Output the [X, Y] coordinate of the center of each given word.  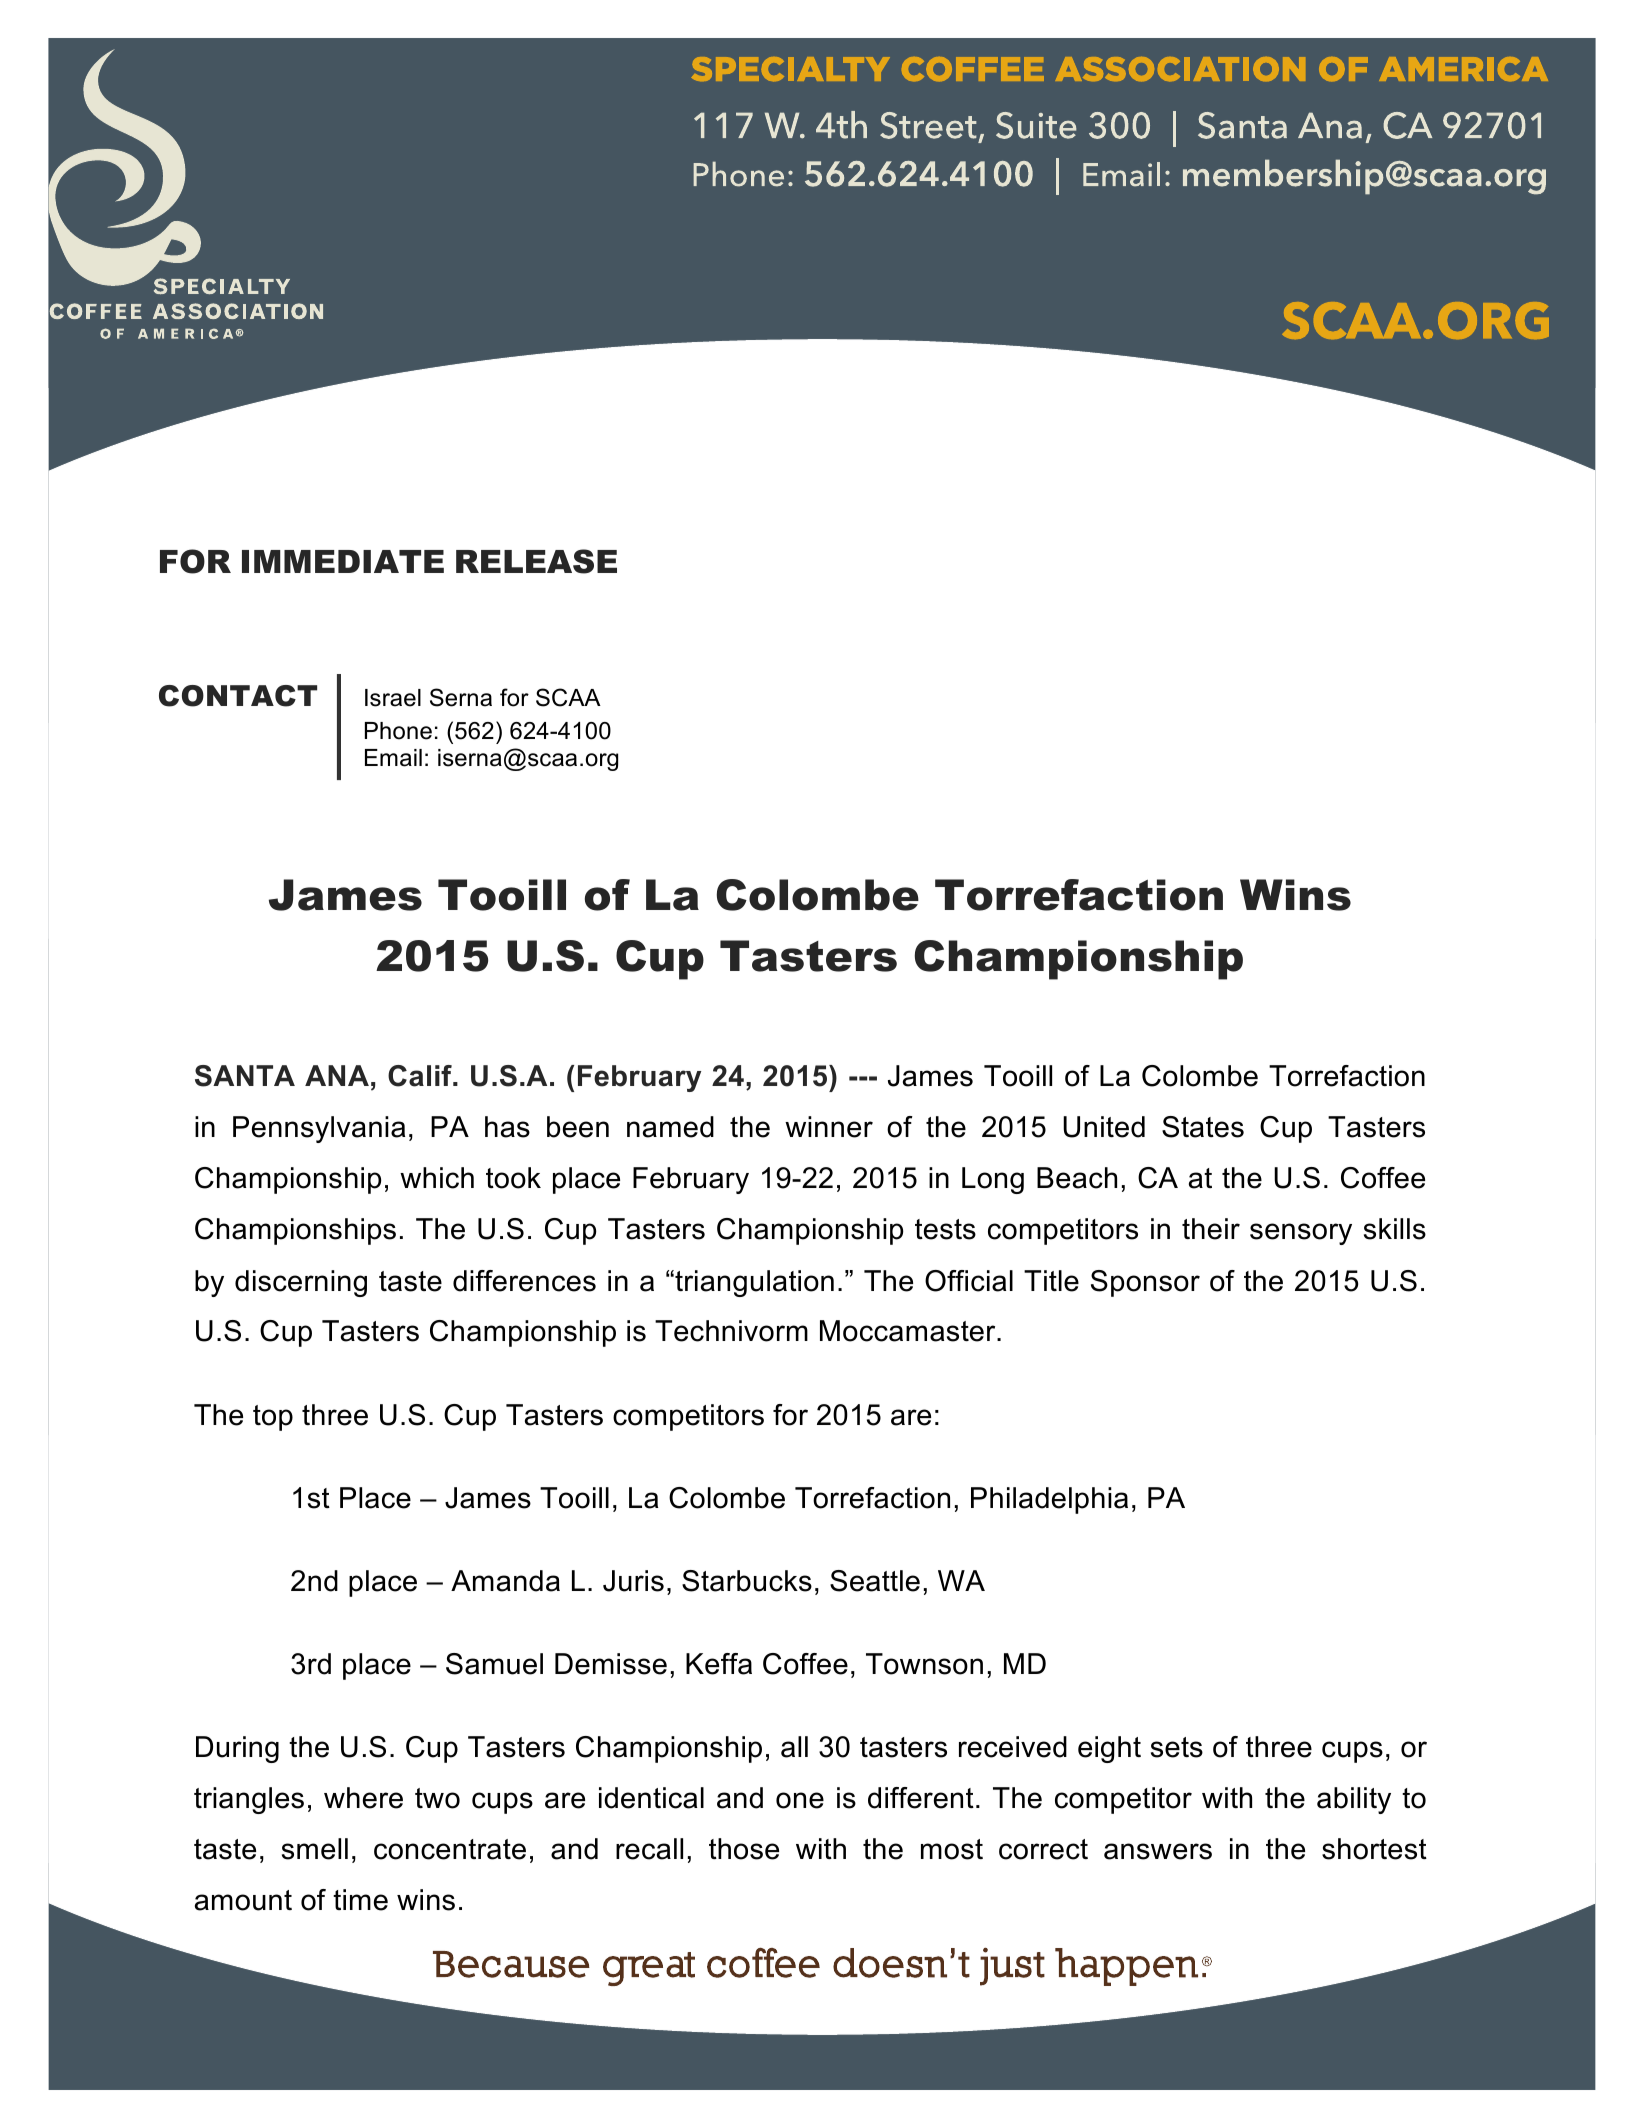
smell [315, 1849]
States [1203, 1127]
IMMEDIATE [343, 561]
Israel [393, 698]
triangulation [753, 1283]
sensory [1301, 1234]
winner [829, 1127]
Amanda [505, 1581]
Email [393, 758]
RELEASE [536, 561]
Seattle [875, 1581]
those [744, 1849]
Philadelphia [1049, 1500]
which [437, 1178]
